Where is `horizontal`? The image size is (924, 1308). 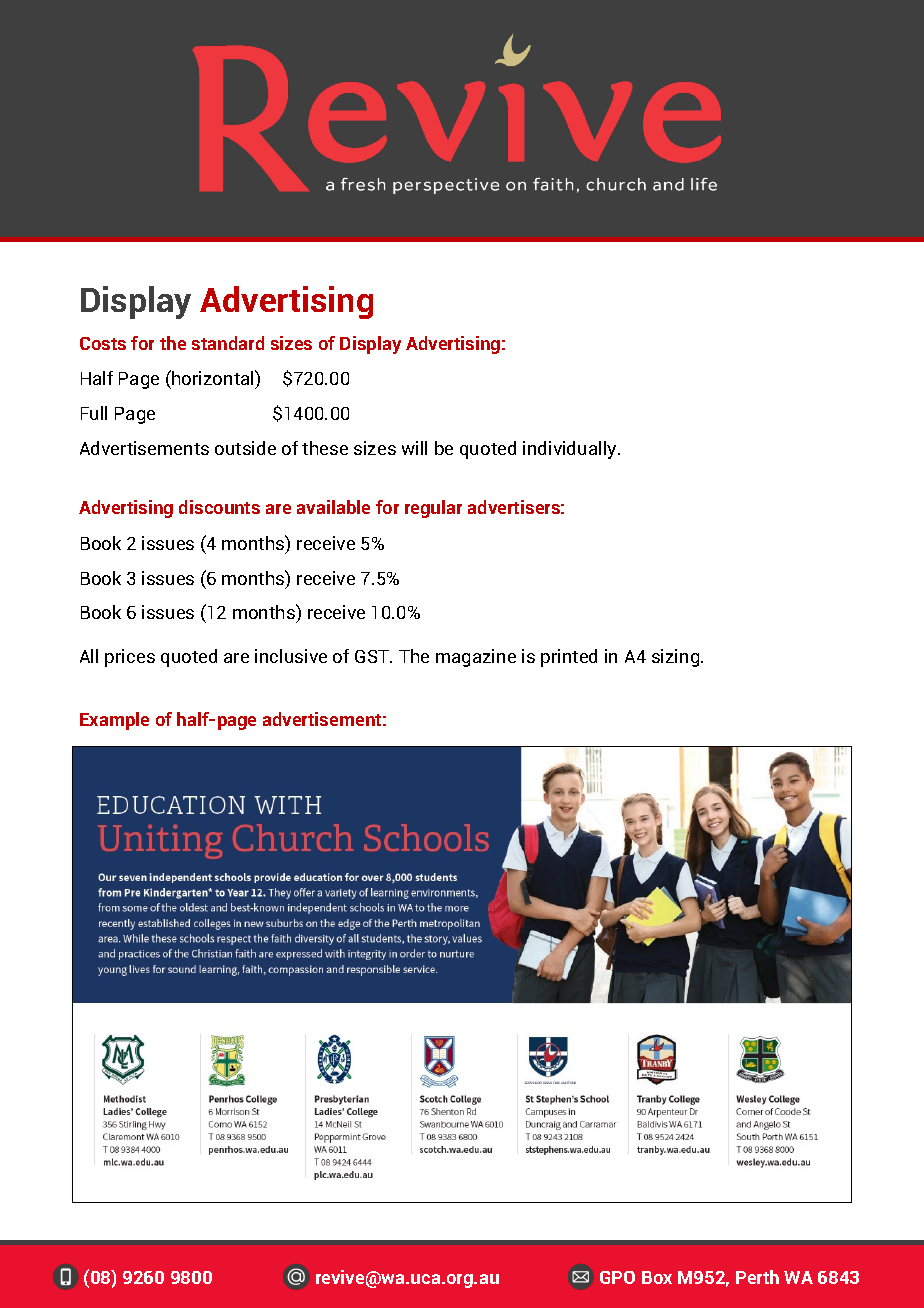
horizontal is located at coordinates (213, 377).
